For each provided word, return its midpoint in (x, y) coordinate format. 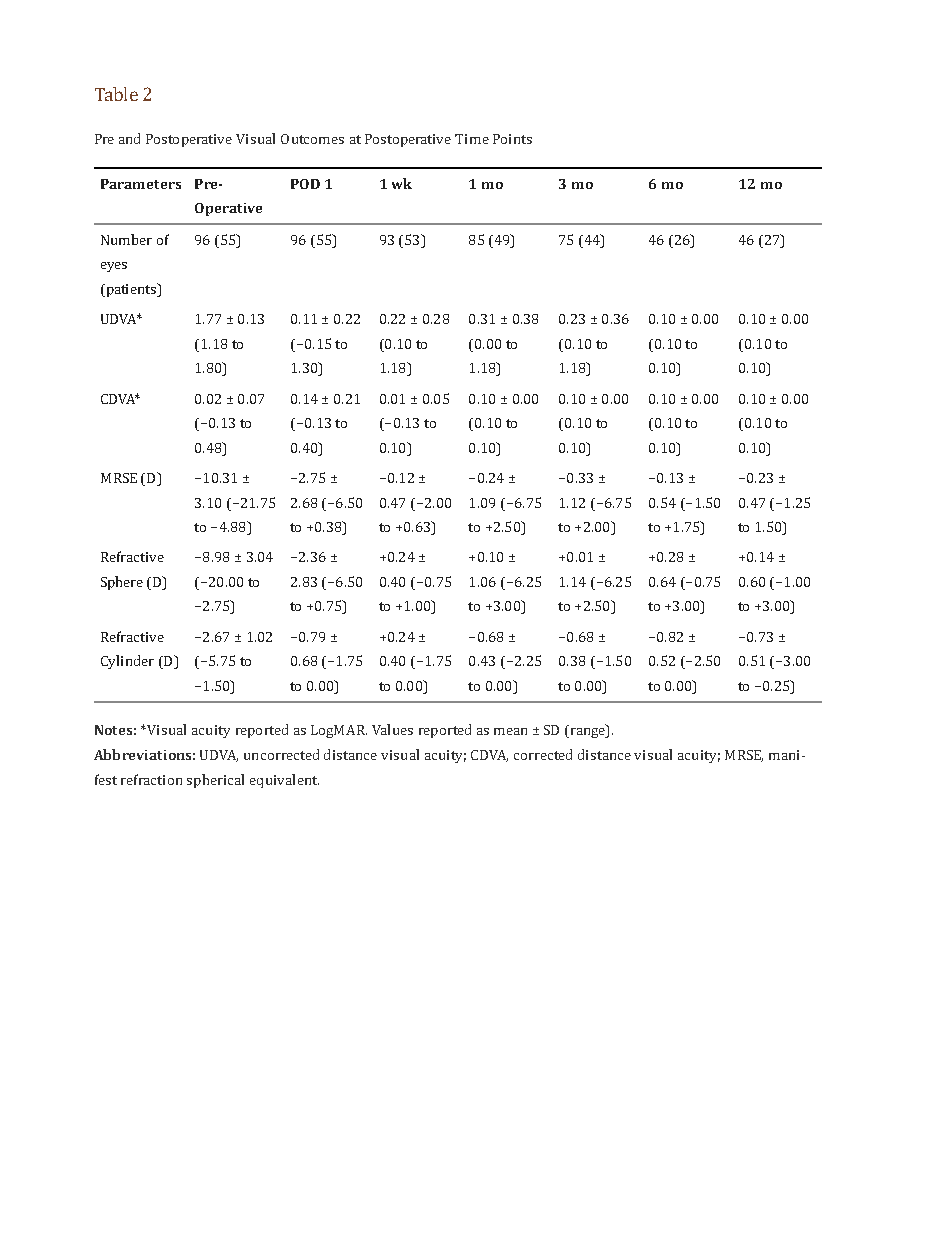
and (129, 138)
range (587, 733)
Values (392, 729)
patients (131, 290)
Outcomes (312, 139)
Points (512, 139)
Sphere (122, 583)
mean (510, 731)
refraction (151, 779)
